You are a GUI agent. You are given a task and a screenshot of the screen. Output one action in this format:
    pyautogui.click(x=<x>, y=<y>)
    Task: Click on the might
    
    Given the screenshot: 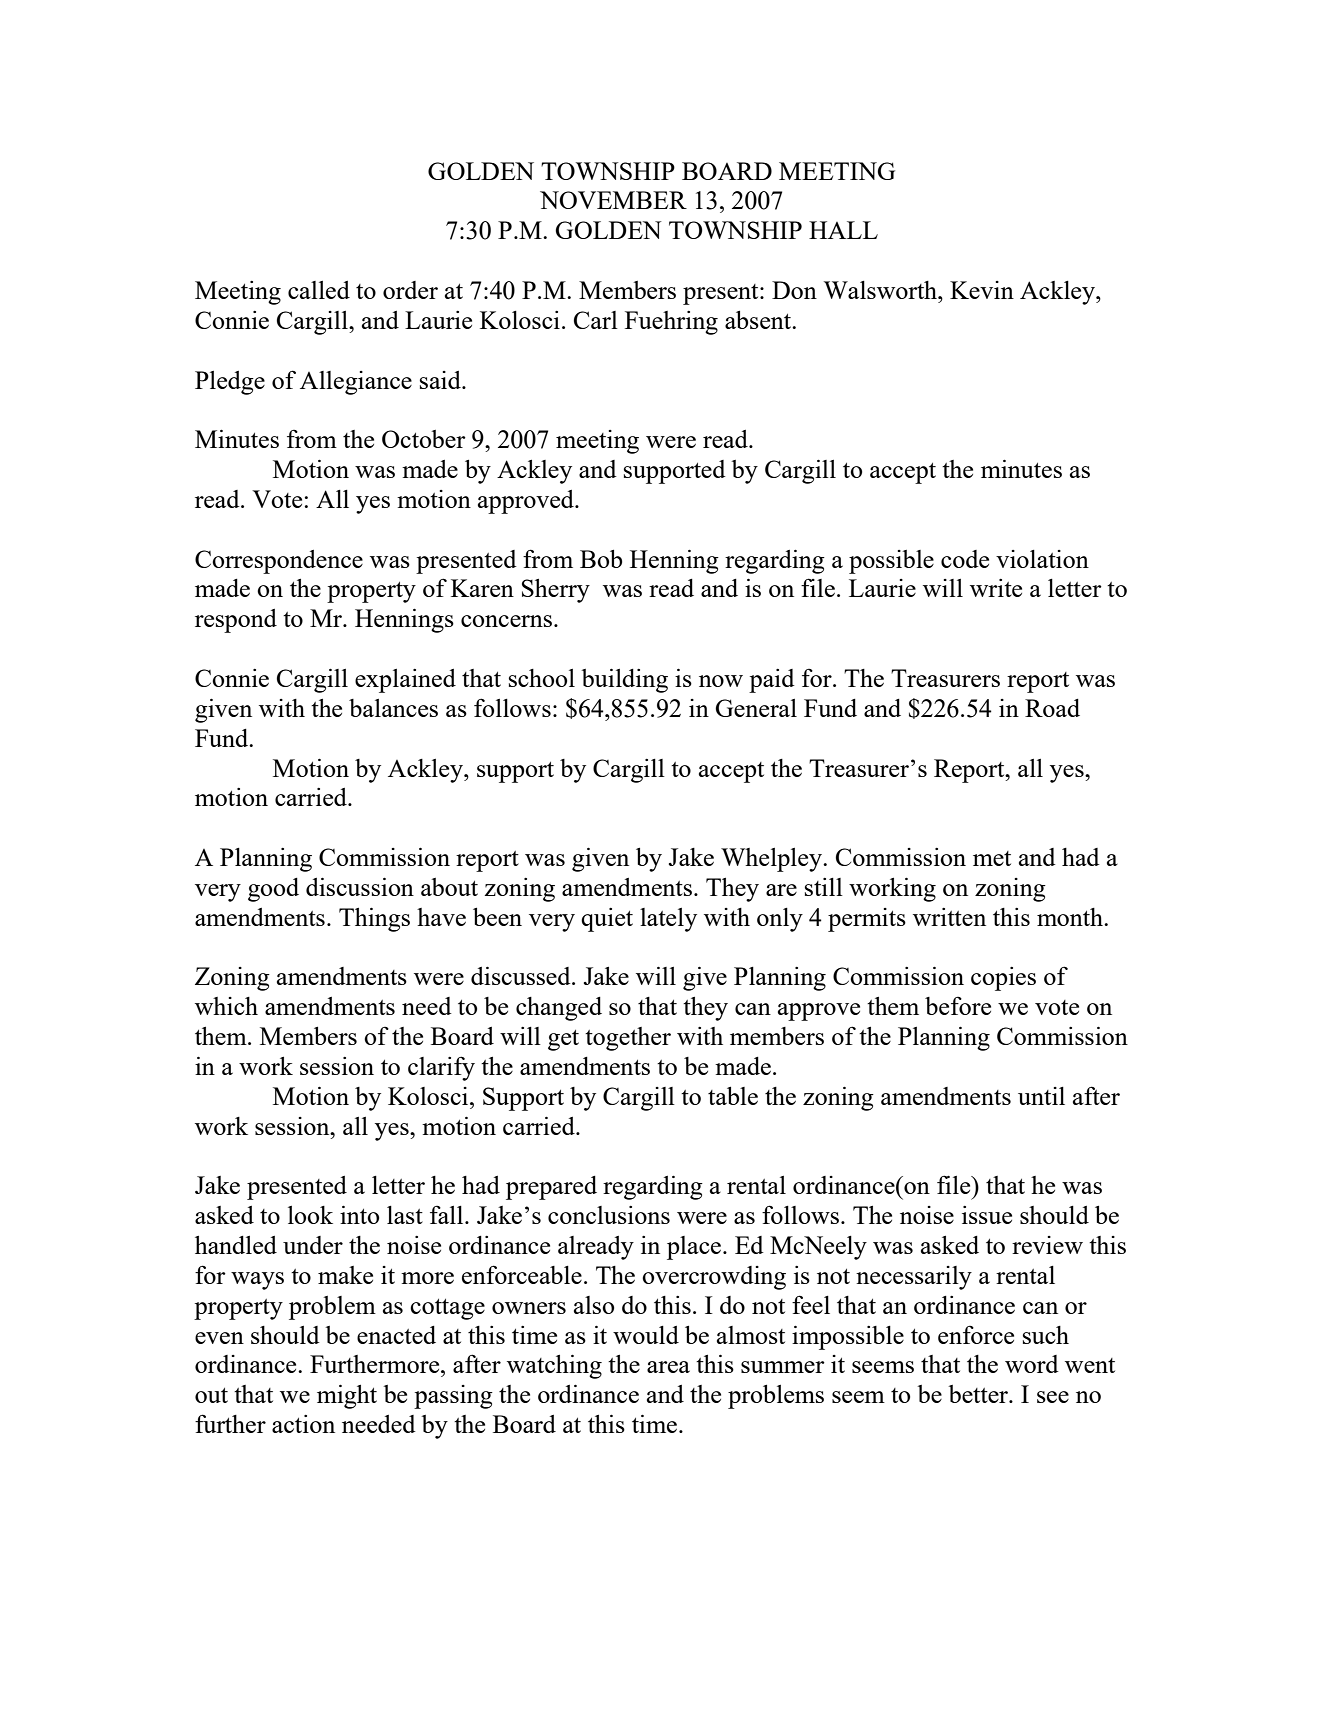 What is the action you would take?
    pyautogui.click(x=347, y=1396)
